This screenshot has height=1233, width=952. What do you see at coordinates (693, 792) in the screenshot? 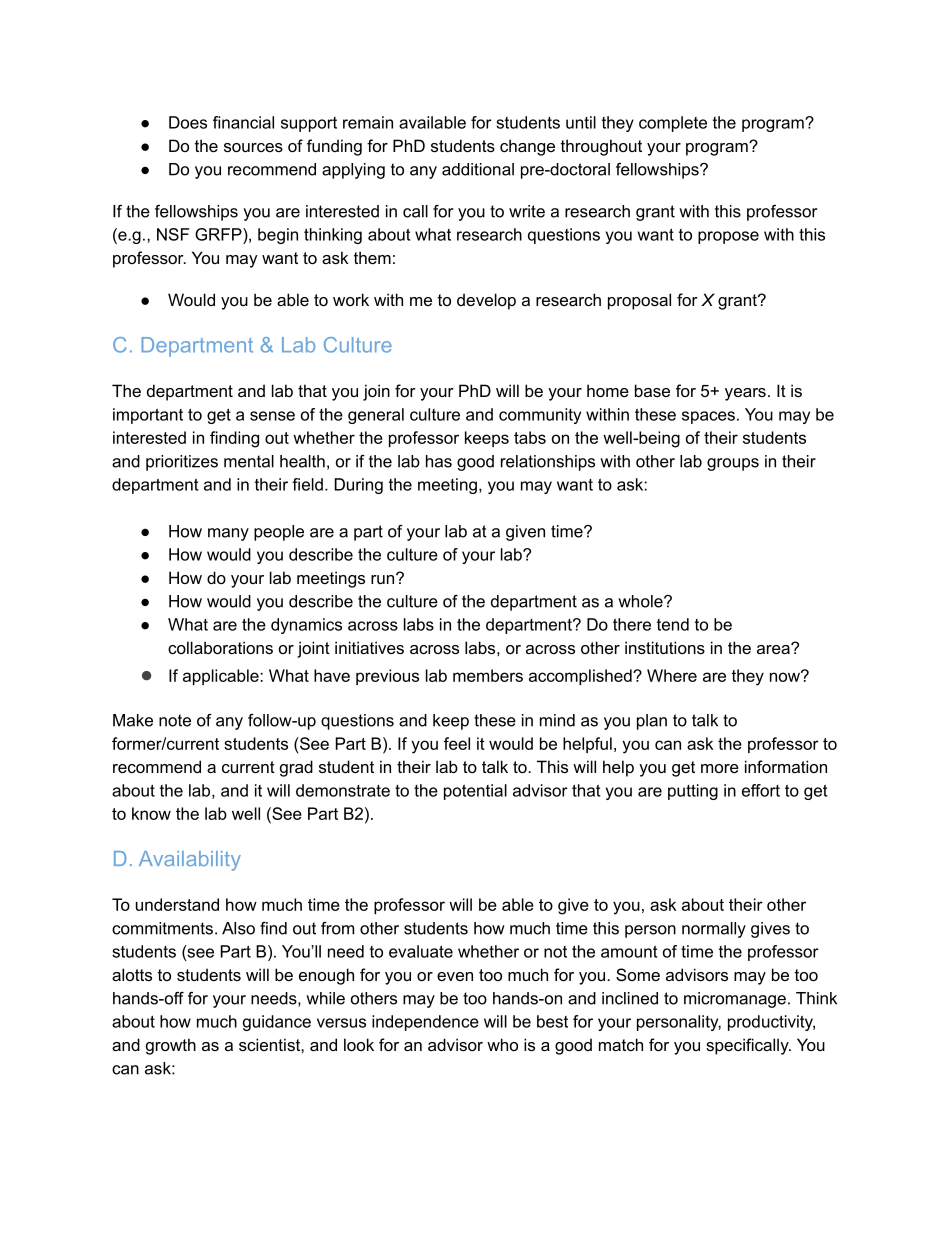
I see `putting` at bounding box center [693, 792].
